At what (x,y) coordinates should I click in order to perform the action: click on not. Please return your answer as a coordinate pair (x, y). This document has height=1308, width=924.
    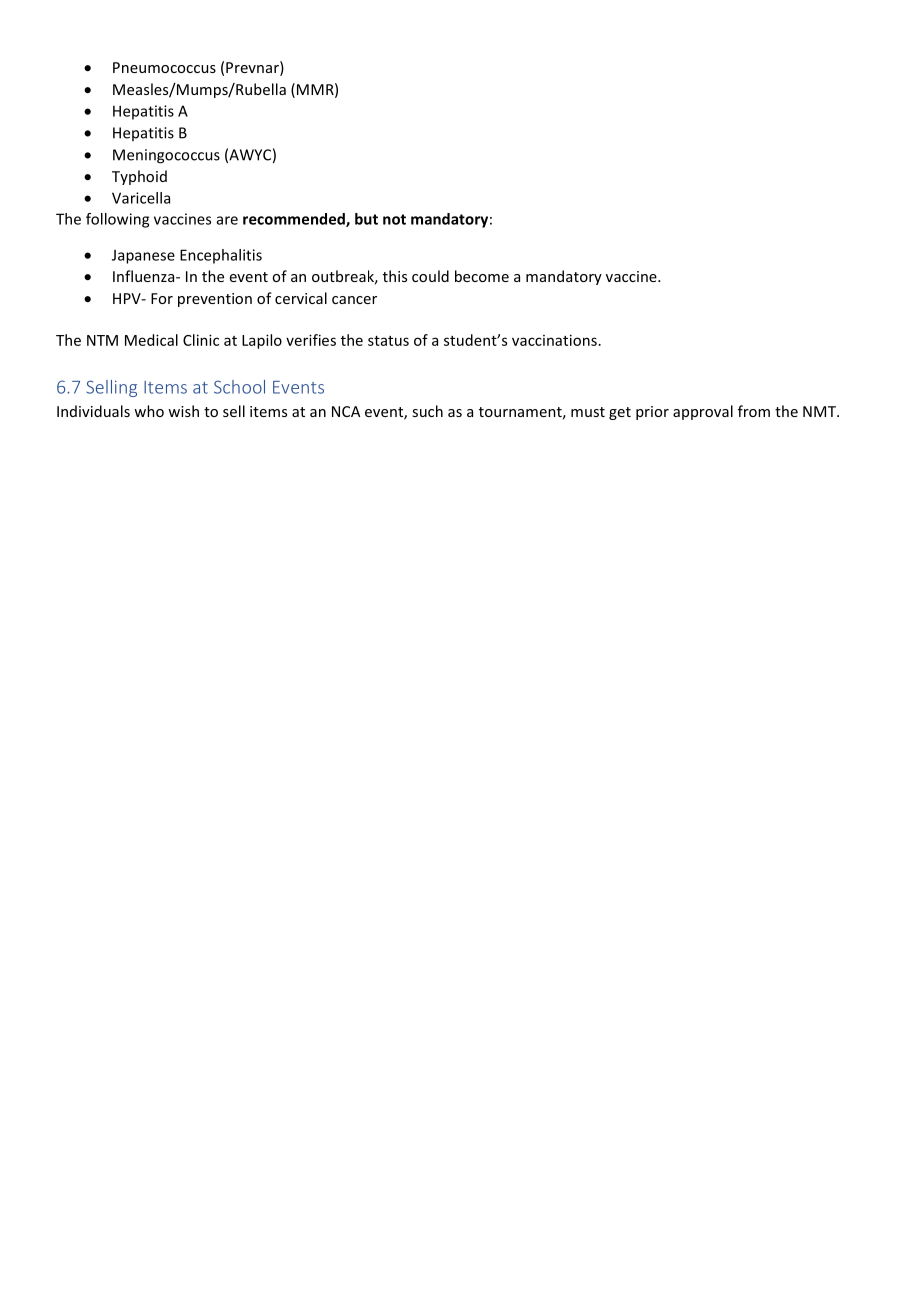
    Looking at the image, I should click on (394, 219).
